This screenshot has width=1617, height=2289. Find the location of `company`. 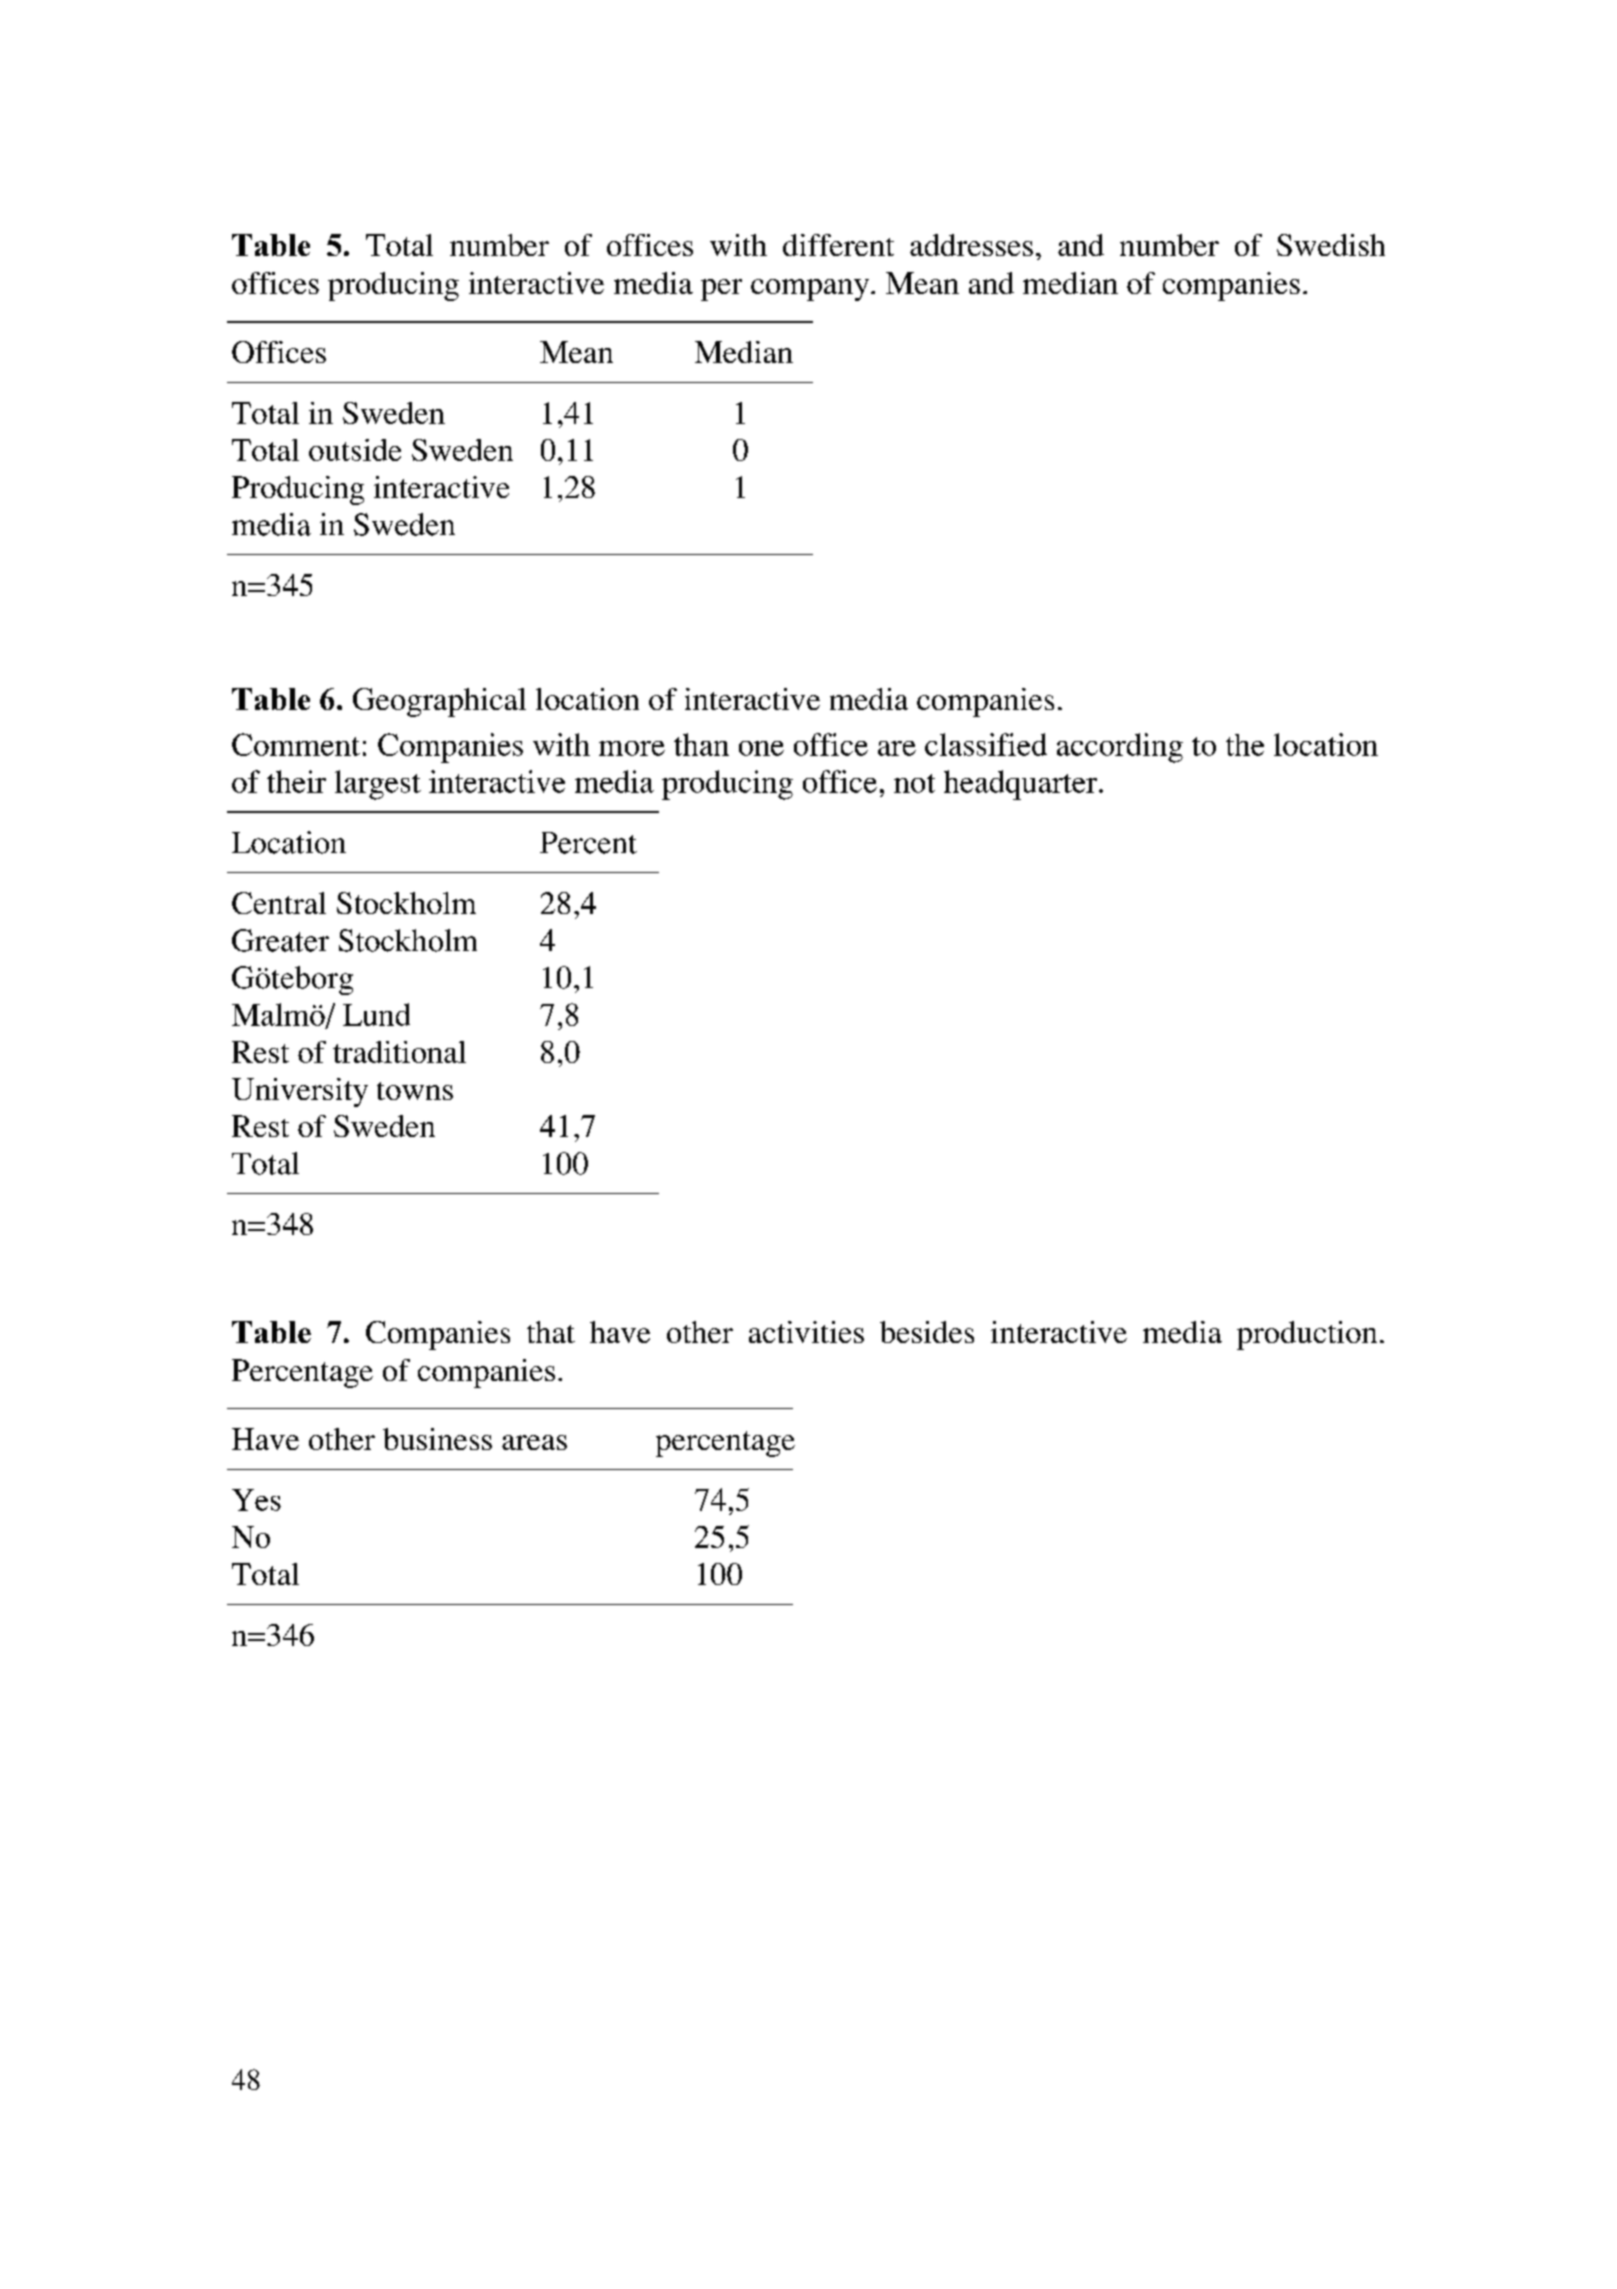

company is located at coordinates (811, 290).
